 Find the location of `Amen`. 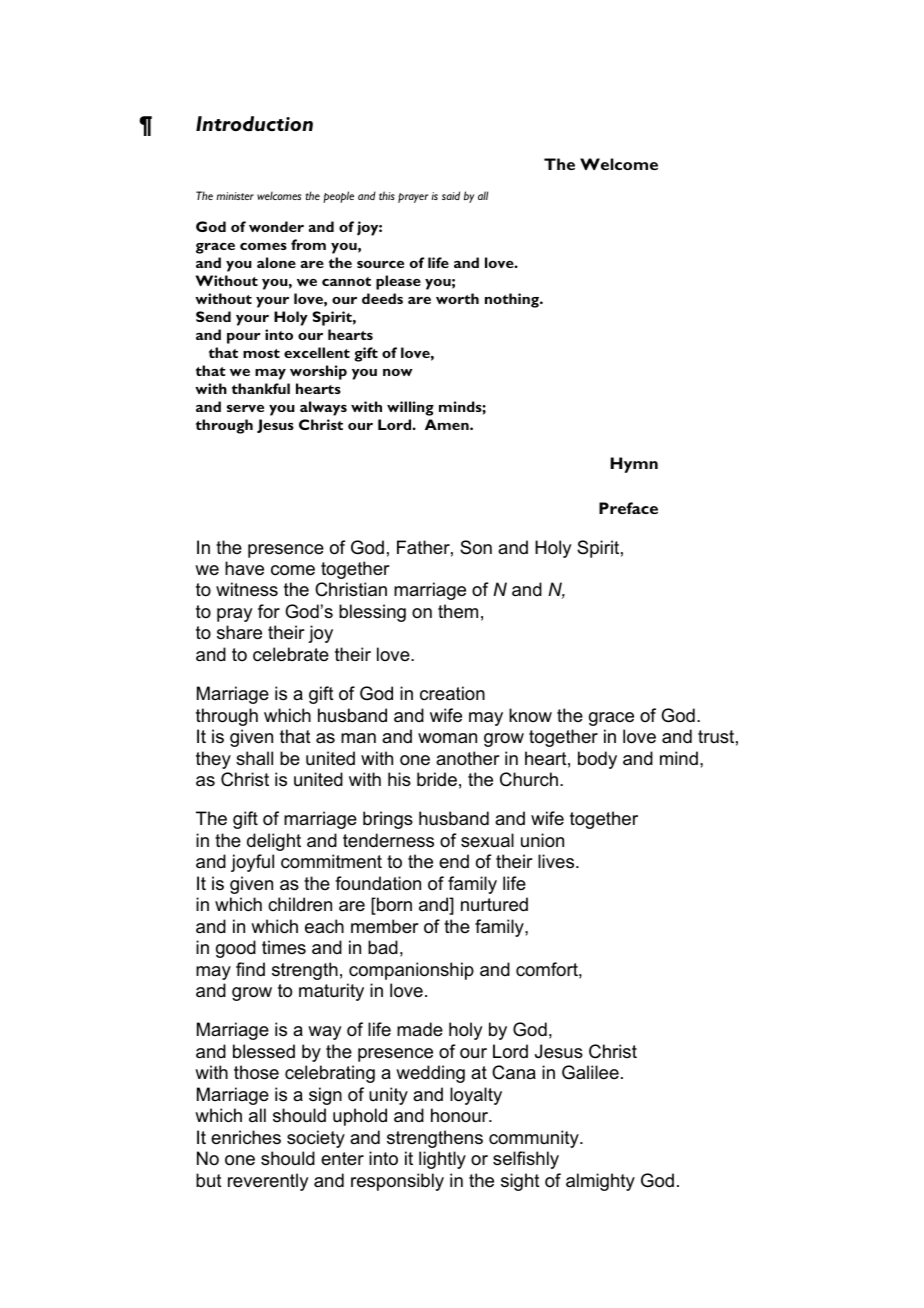

Amen is located at coordinates (448, 424).
